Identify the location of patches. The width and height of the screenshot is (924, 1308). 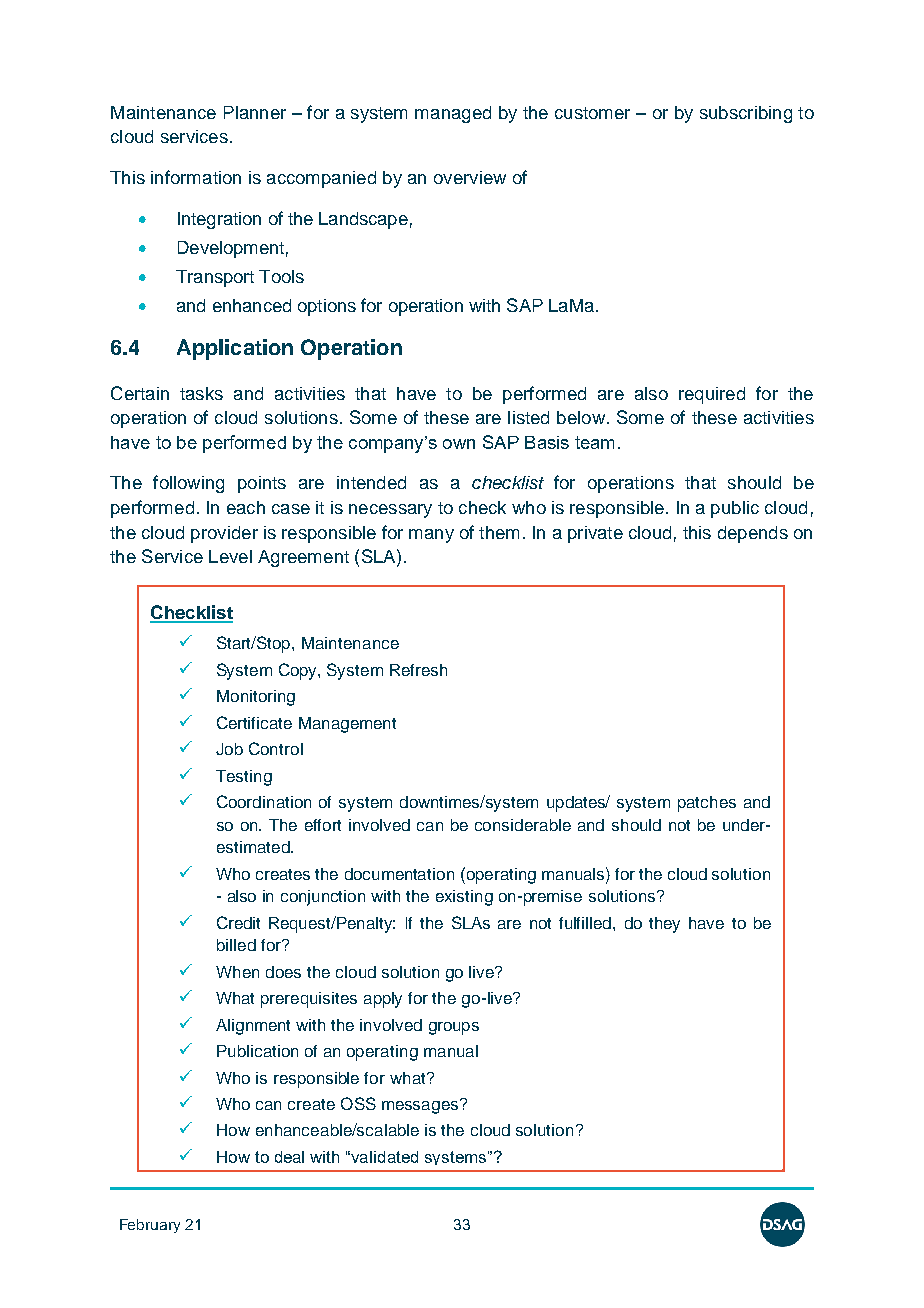
(707, 804).
